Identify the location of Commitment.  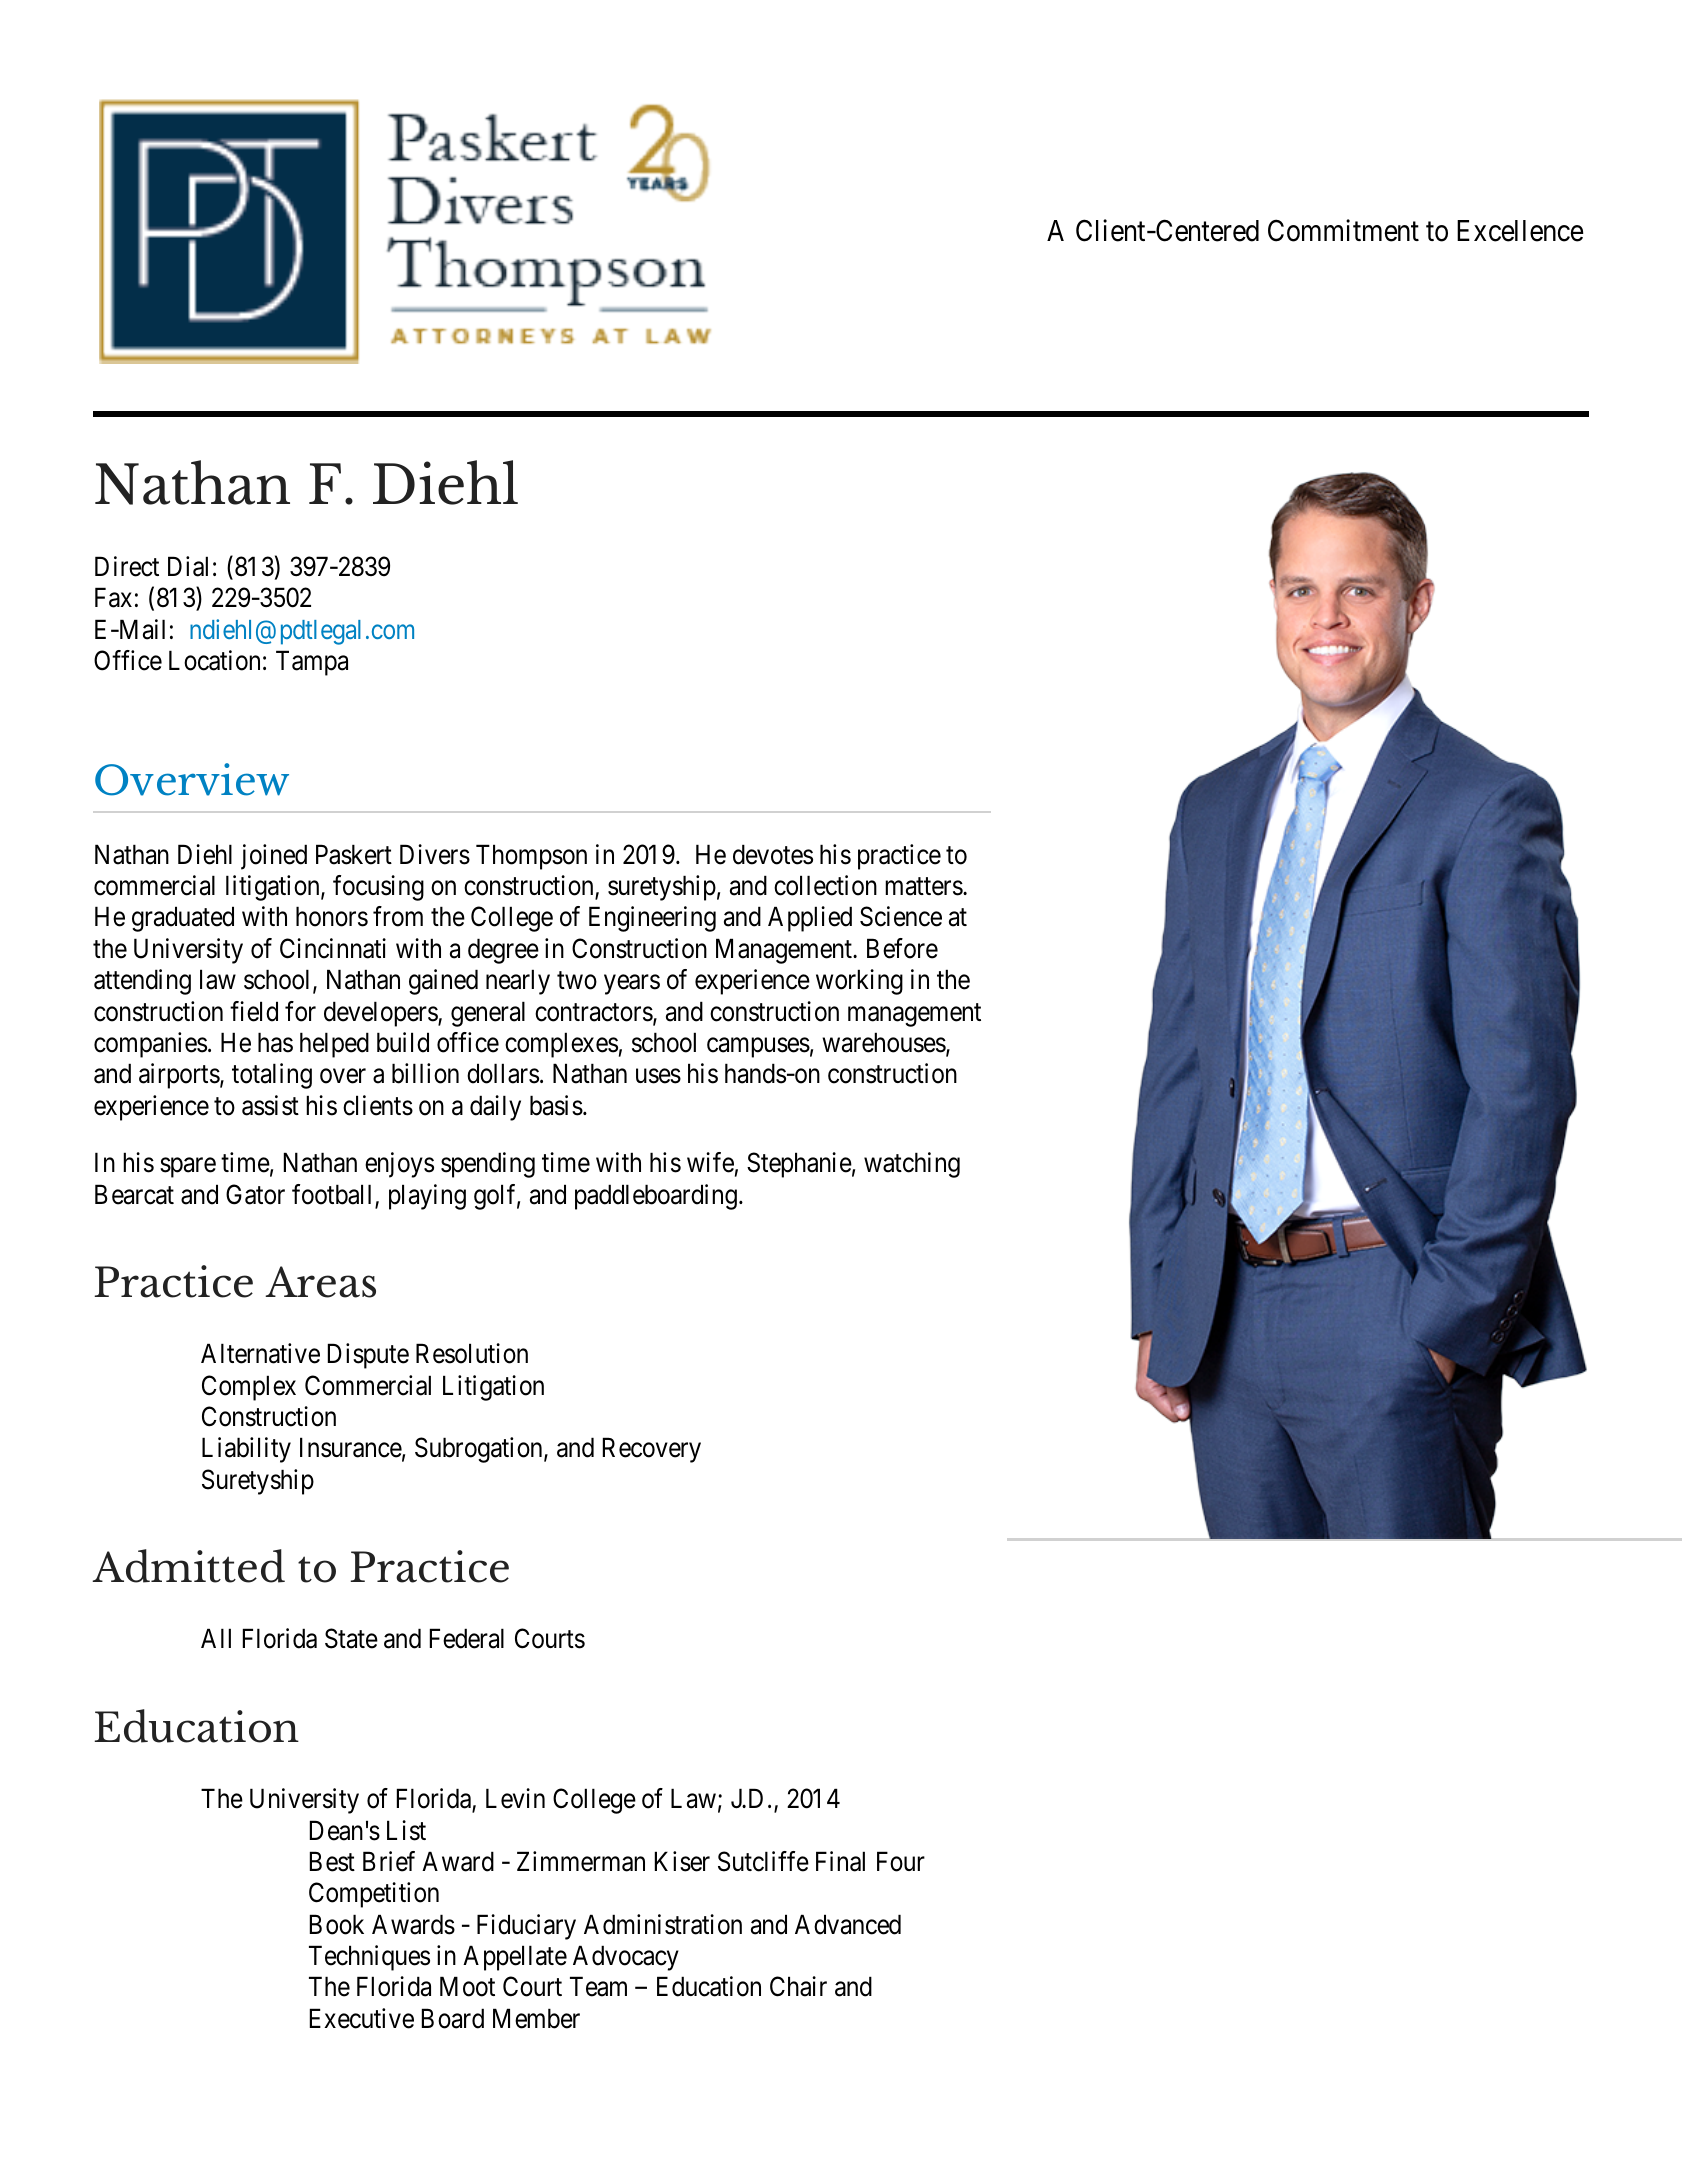
(1343, 231).
